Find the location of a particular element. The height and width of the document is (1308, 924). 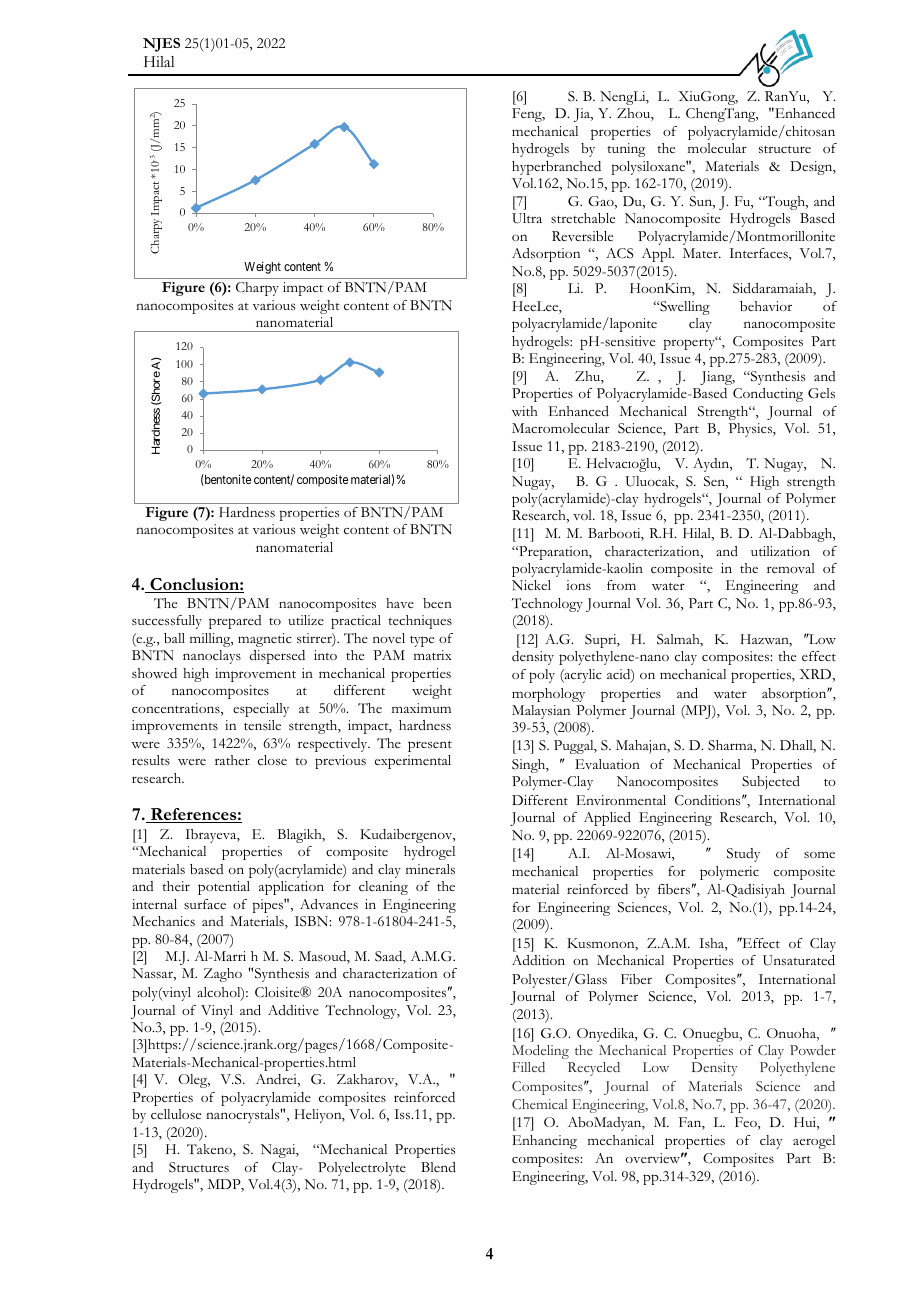

rather is located at coordinates (232, 760).
